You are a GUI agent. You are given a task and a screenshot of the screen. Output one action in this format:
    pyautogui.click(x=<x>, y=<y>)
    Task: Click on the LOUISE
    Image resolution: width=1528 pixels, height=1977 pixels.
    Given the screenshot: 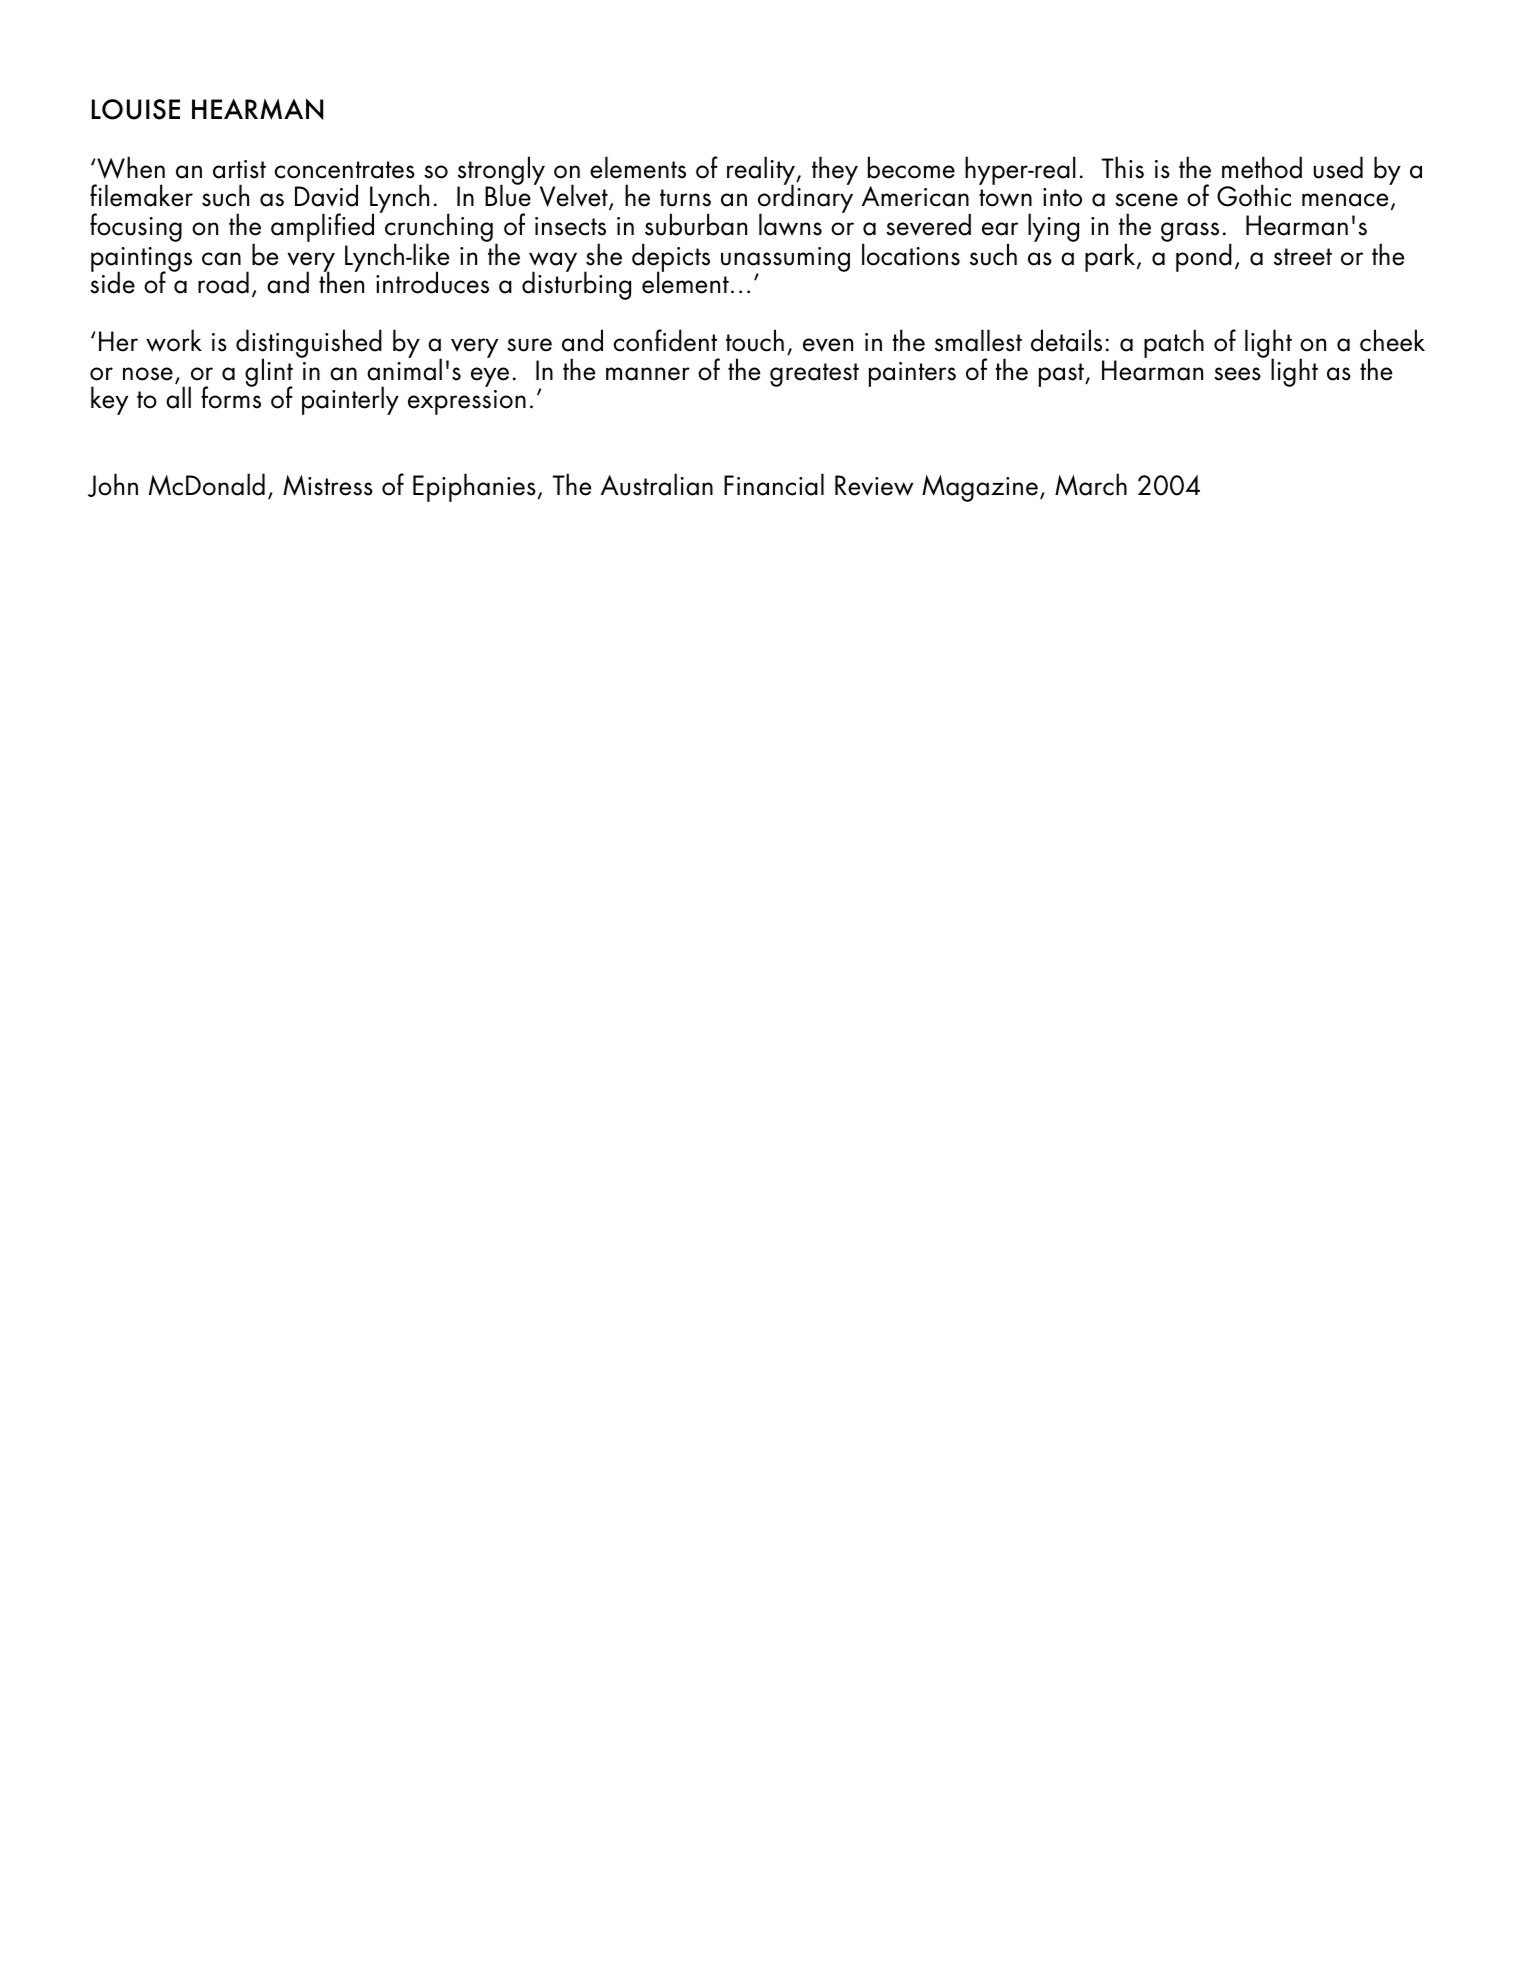 What is the action you would take?
    pyautogui.click(x=136, y=109)
